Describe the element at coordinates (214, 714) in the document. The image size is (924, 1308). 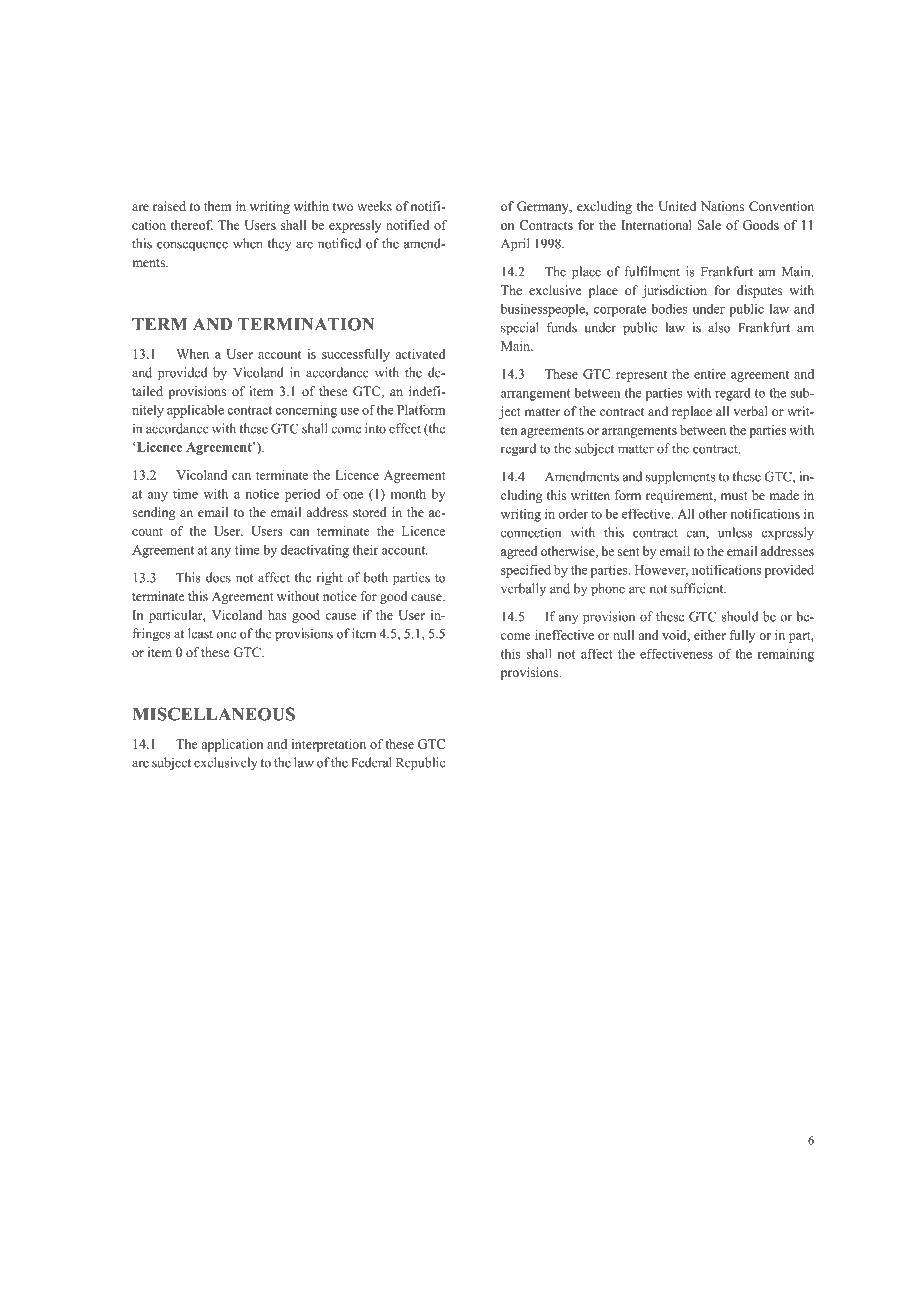
I see `MISCELLANEOUS` at that location.
